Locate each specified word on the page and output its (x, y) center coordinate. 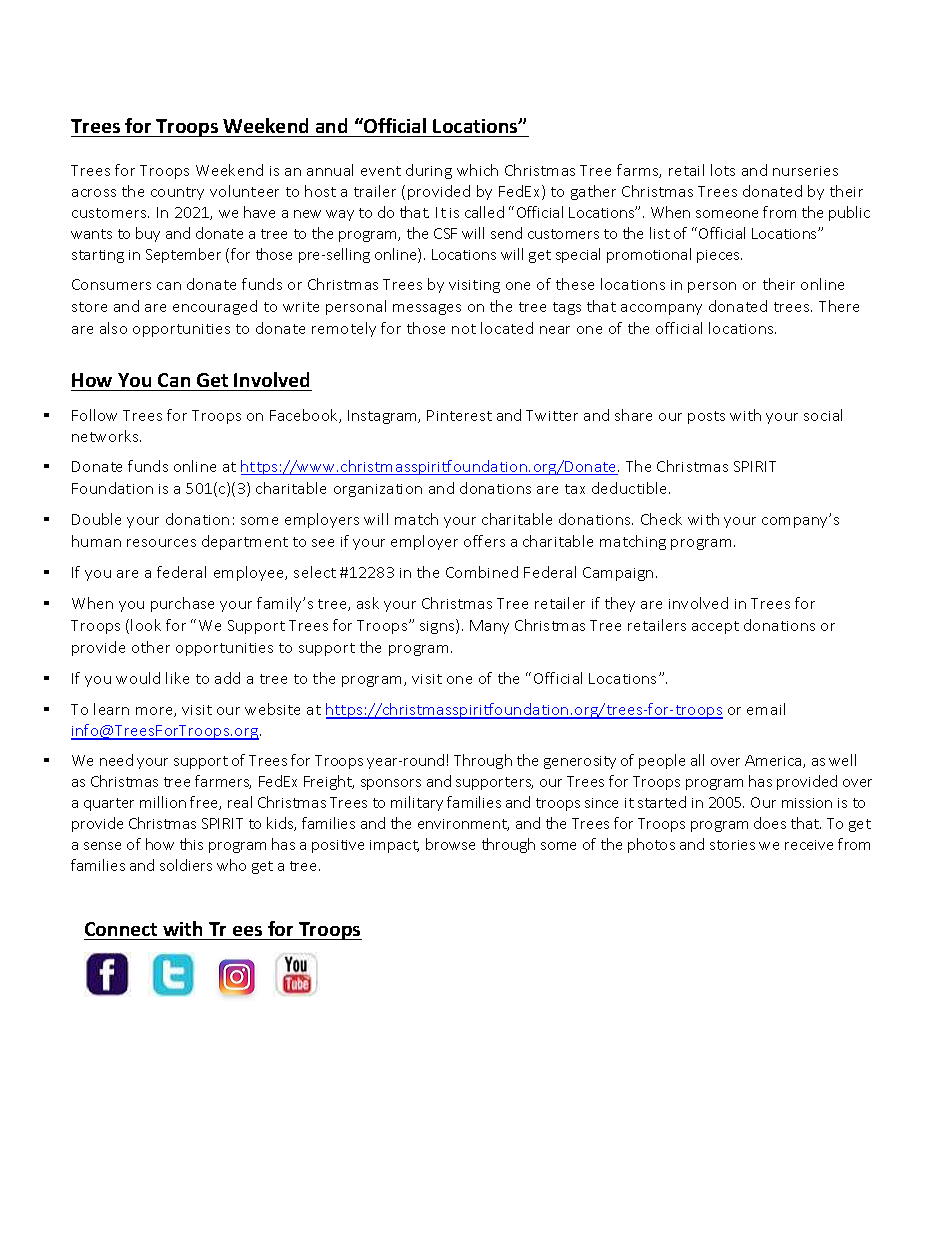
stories (732, 845)
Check (661, 519)
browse (450, 844)
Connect (121, 929)
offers (484, 541)
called (484, 212)
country (177, 193)
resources (161, 543)
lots (723, 170)
